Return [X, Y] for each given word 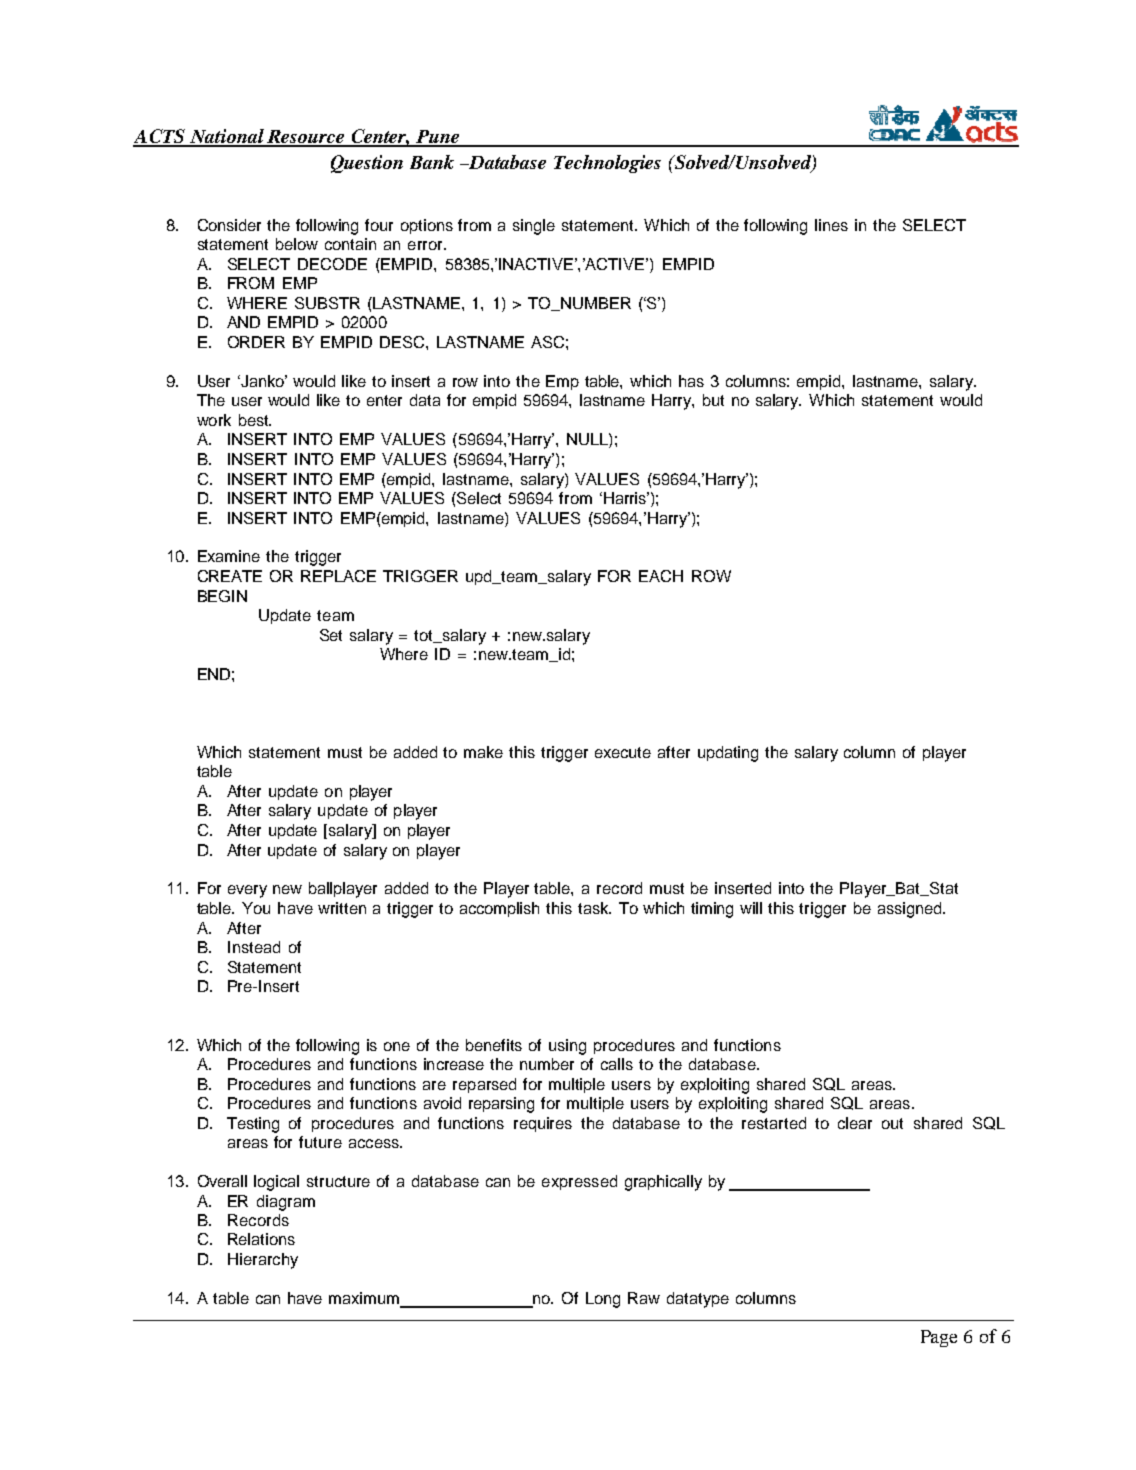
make [483, 752]
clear [855, 1123]
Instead [254, 947]
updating [728, 754]
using [567, 1047]
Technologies [607, 164]
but [713, 400]
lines [831, 225]
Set [331, 635]
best [255, 420]
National [227, 137]
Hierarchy [263, 1261]
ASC [547, 342]
